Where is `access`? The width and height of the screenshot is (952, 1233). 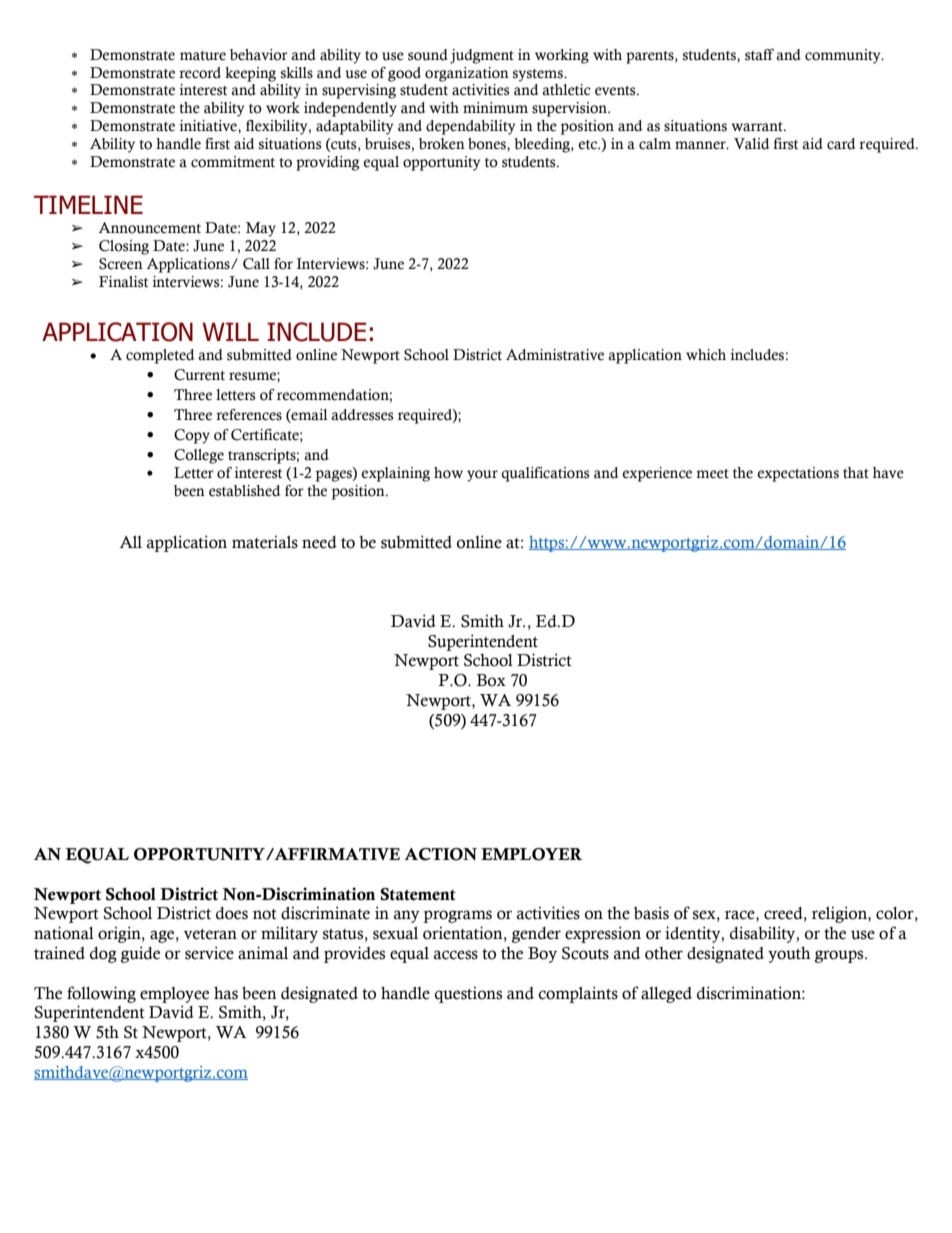 access is located at coordinates (456, 955).
